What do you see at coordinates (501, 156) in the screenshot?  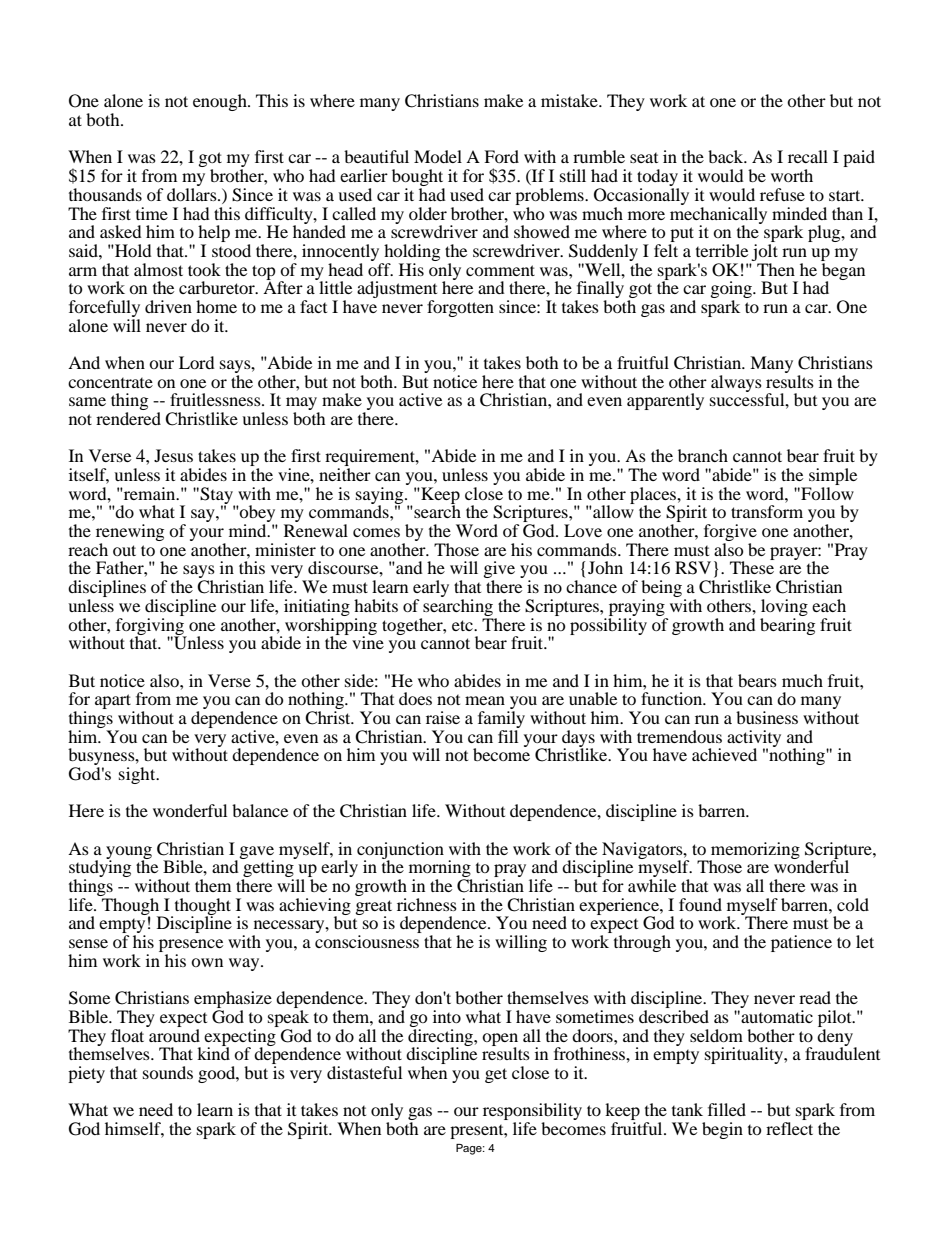 I see `Ford` at bounding box center [501, 156].
